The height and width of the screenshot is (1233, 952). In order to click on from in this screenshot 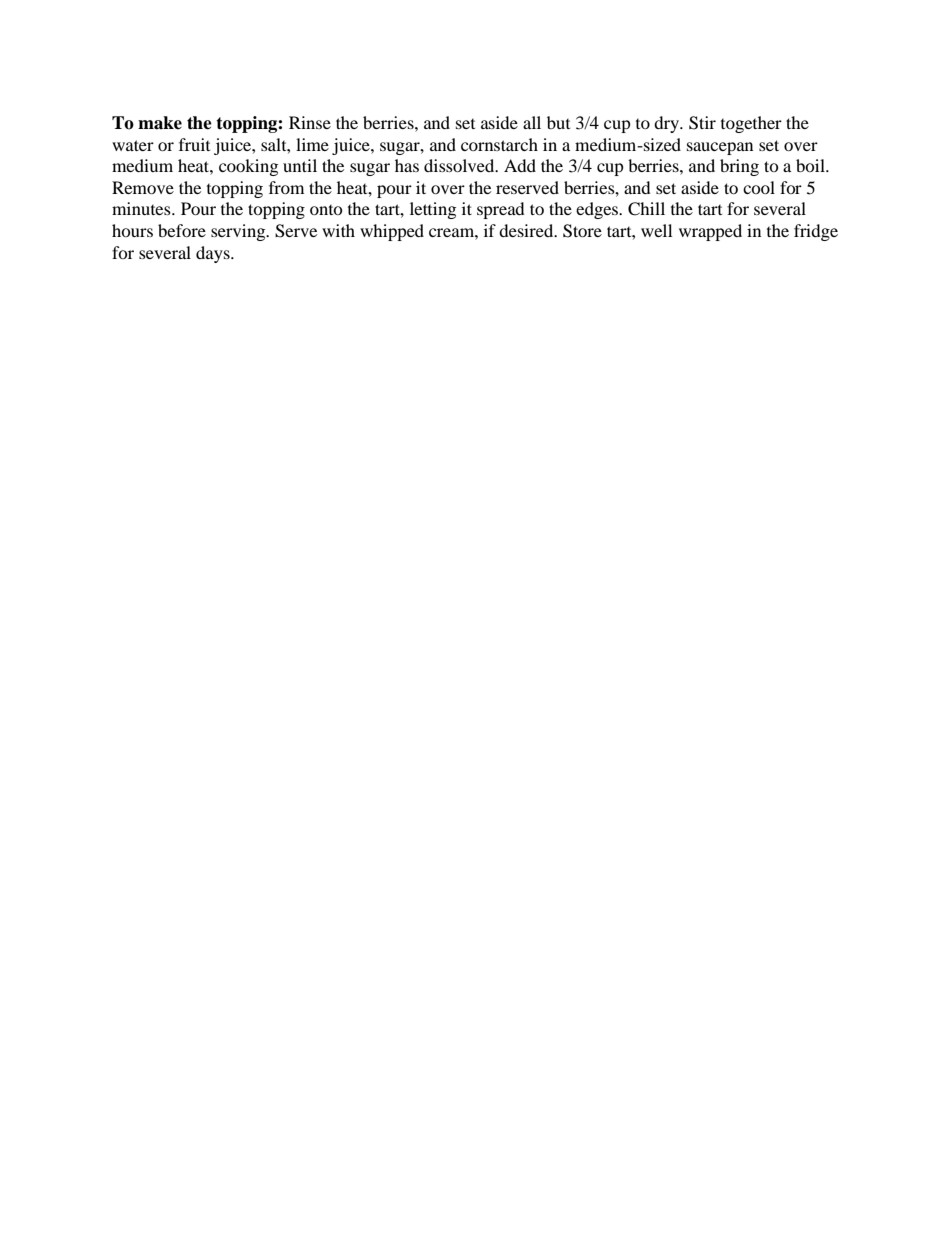, I will do `click(286, 187)`.
